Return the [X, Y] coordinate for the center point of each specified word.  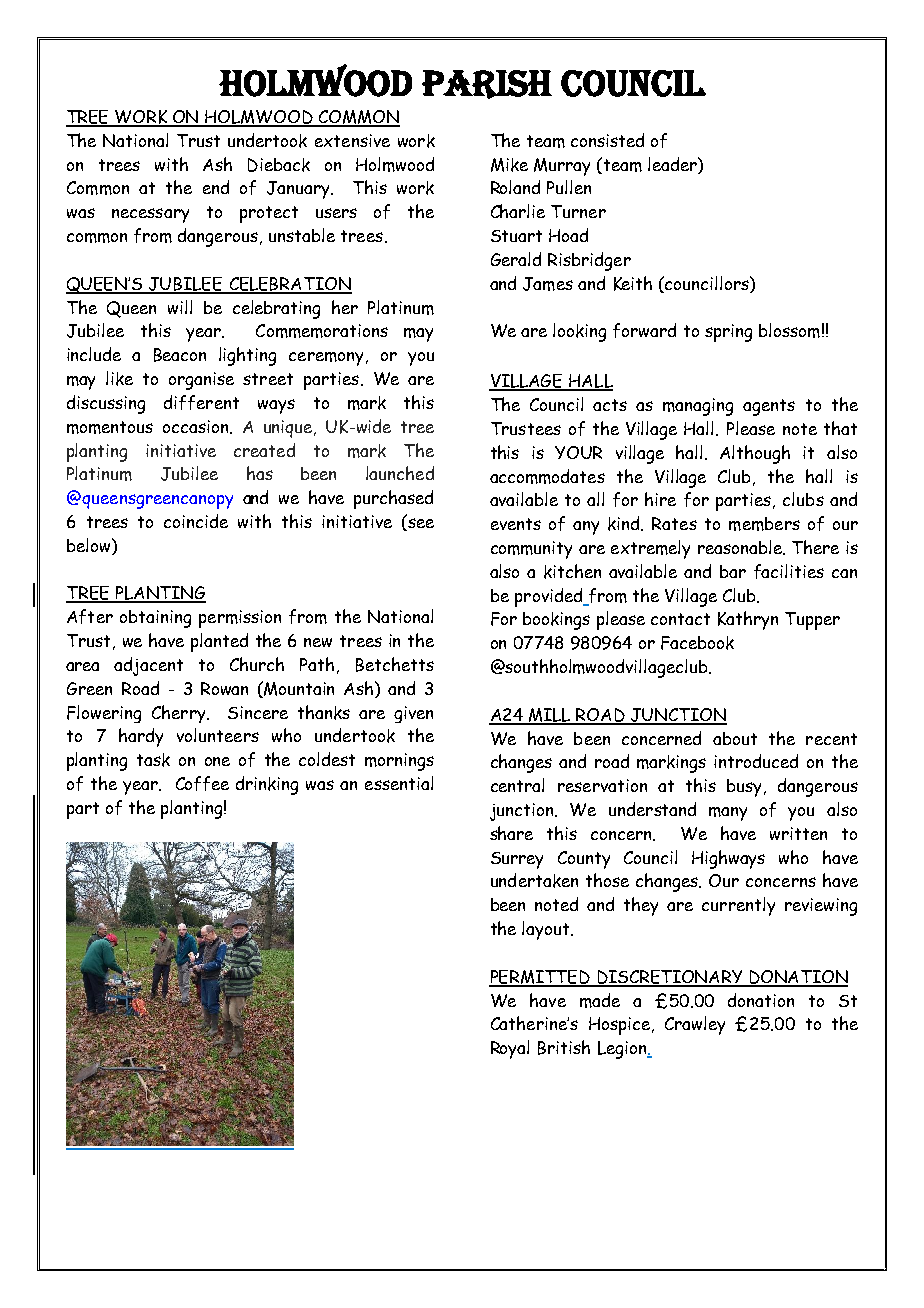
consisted [607, 140]
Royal [510, 1049]
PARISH [487, 84]
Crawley [695, 1025]
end [216, 187]
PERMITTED [540, 978]
